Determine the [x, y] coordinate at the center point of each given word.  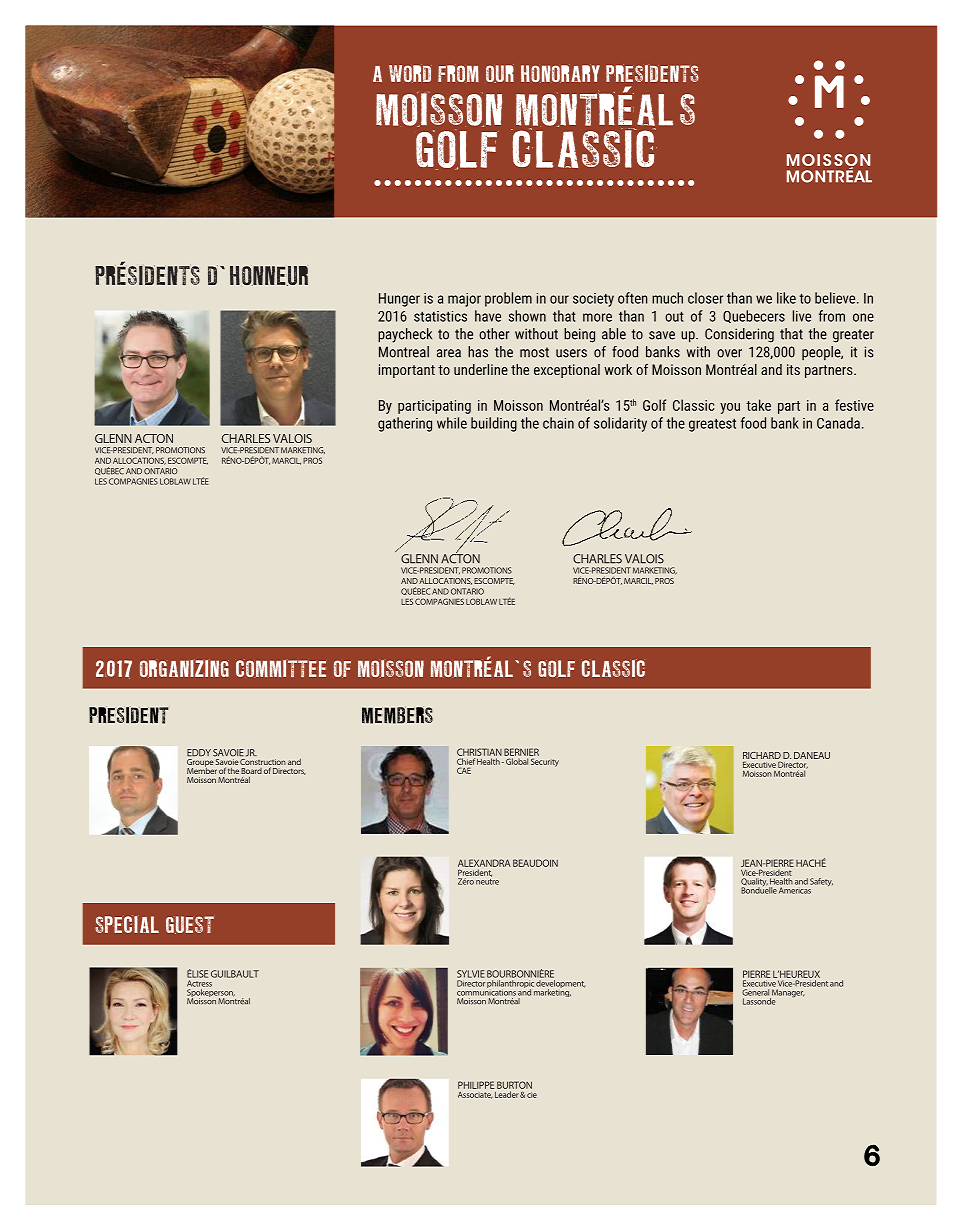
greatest [712, 425]
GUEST [190, 925]
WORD [410, 74]
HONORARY [560, 74]
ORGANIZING [184, 668]
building [494, 424]
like [786, 298]
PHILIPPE [476, 1085]
